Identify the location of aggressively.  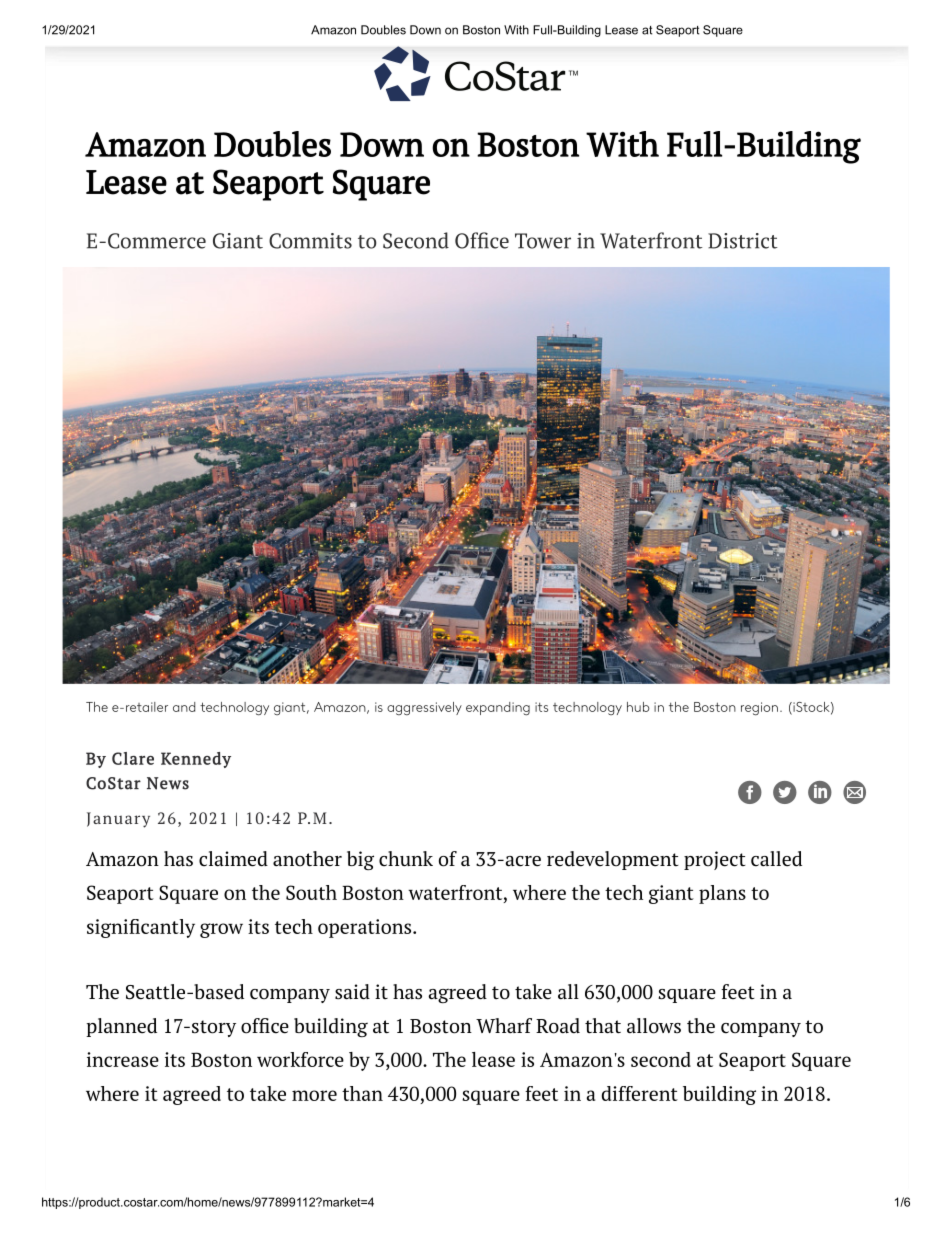
(424, 708).
